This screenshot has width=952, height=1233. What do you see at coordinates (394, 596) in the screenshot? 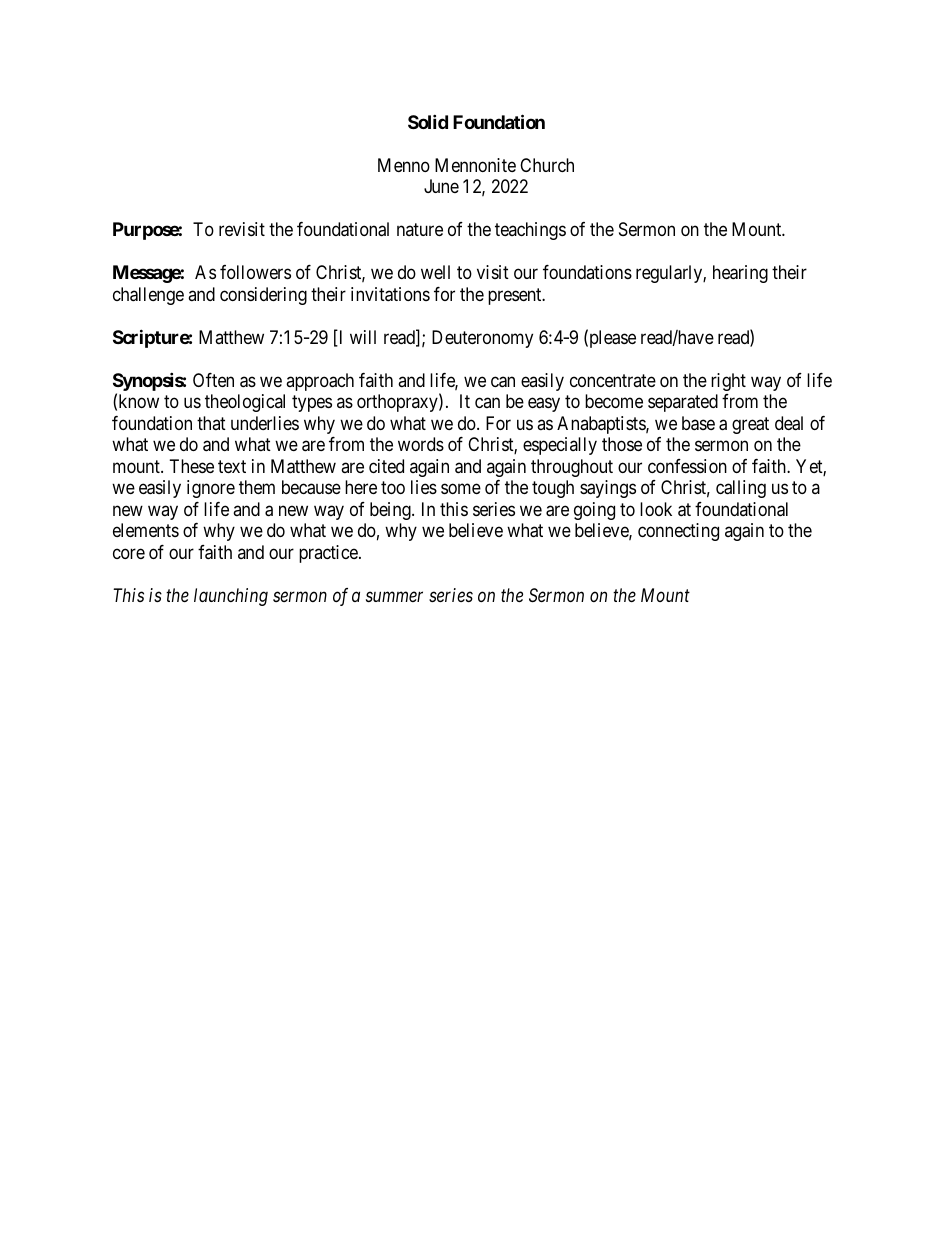
I see `summer` at bounding box center [394, 596].
